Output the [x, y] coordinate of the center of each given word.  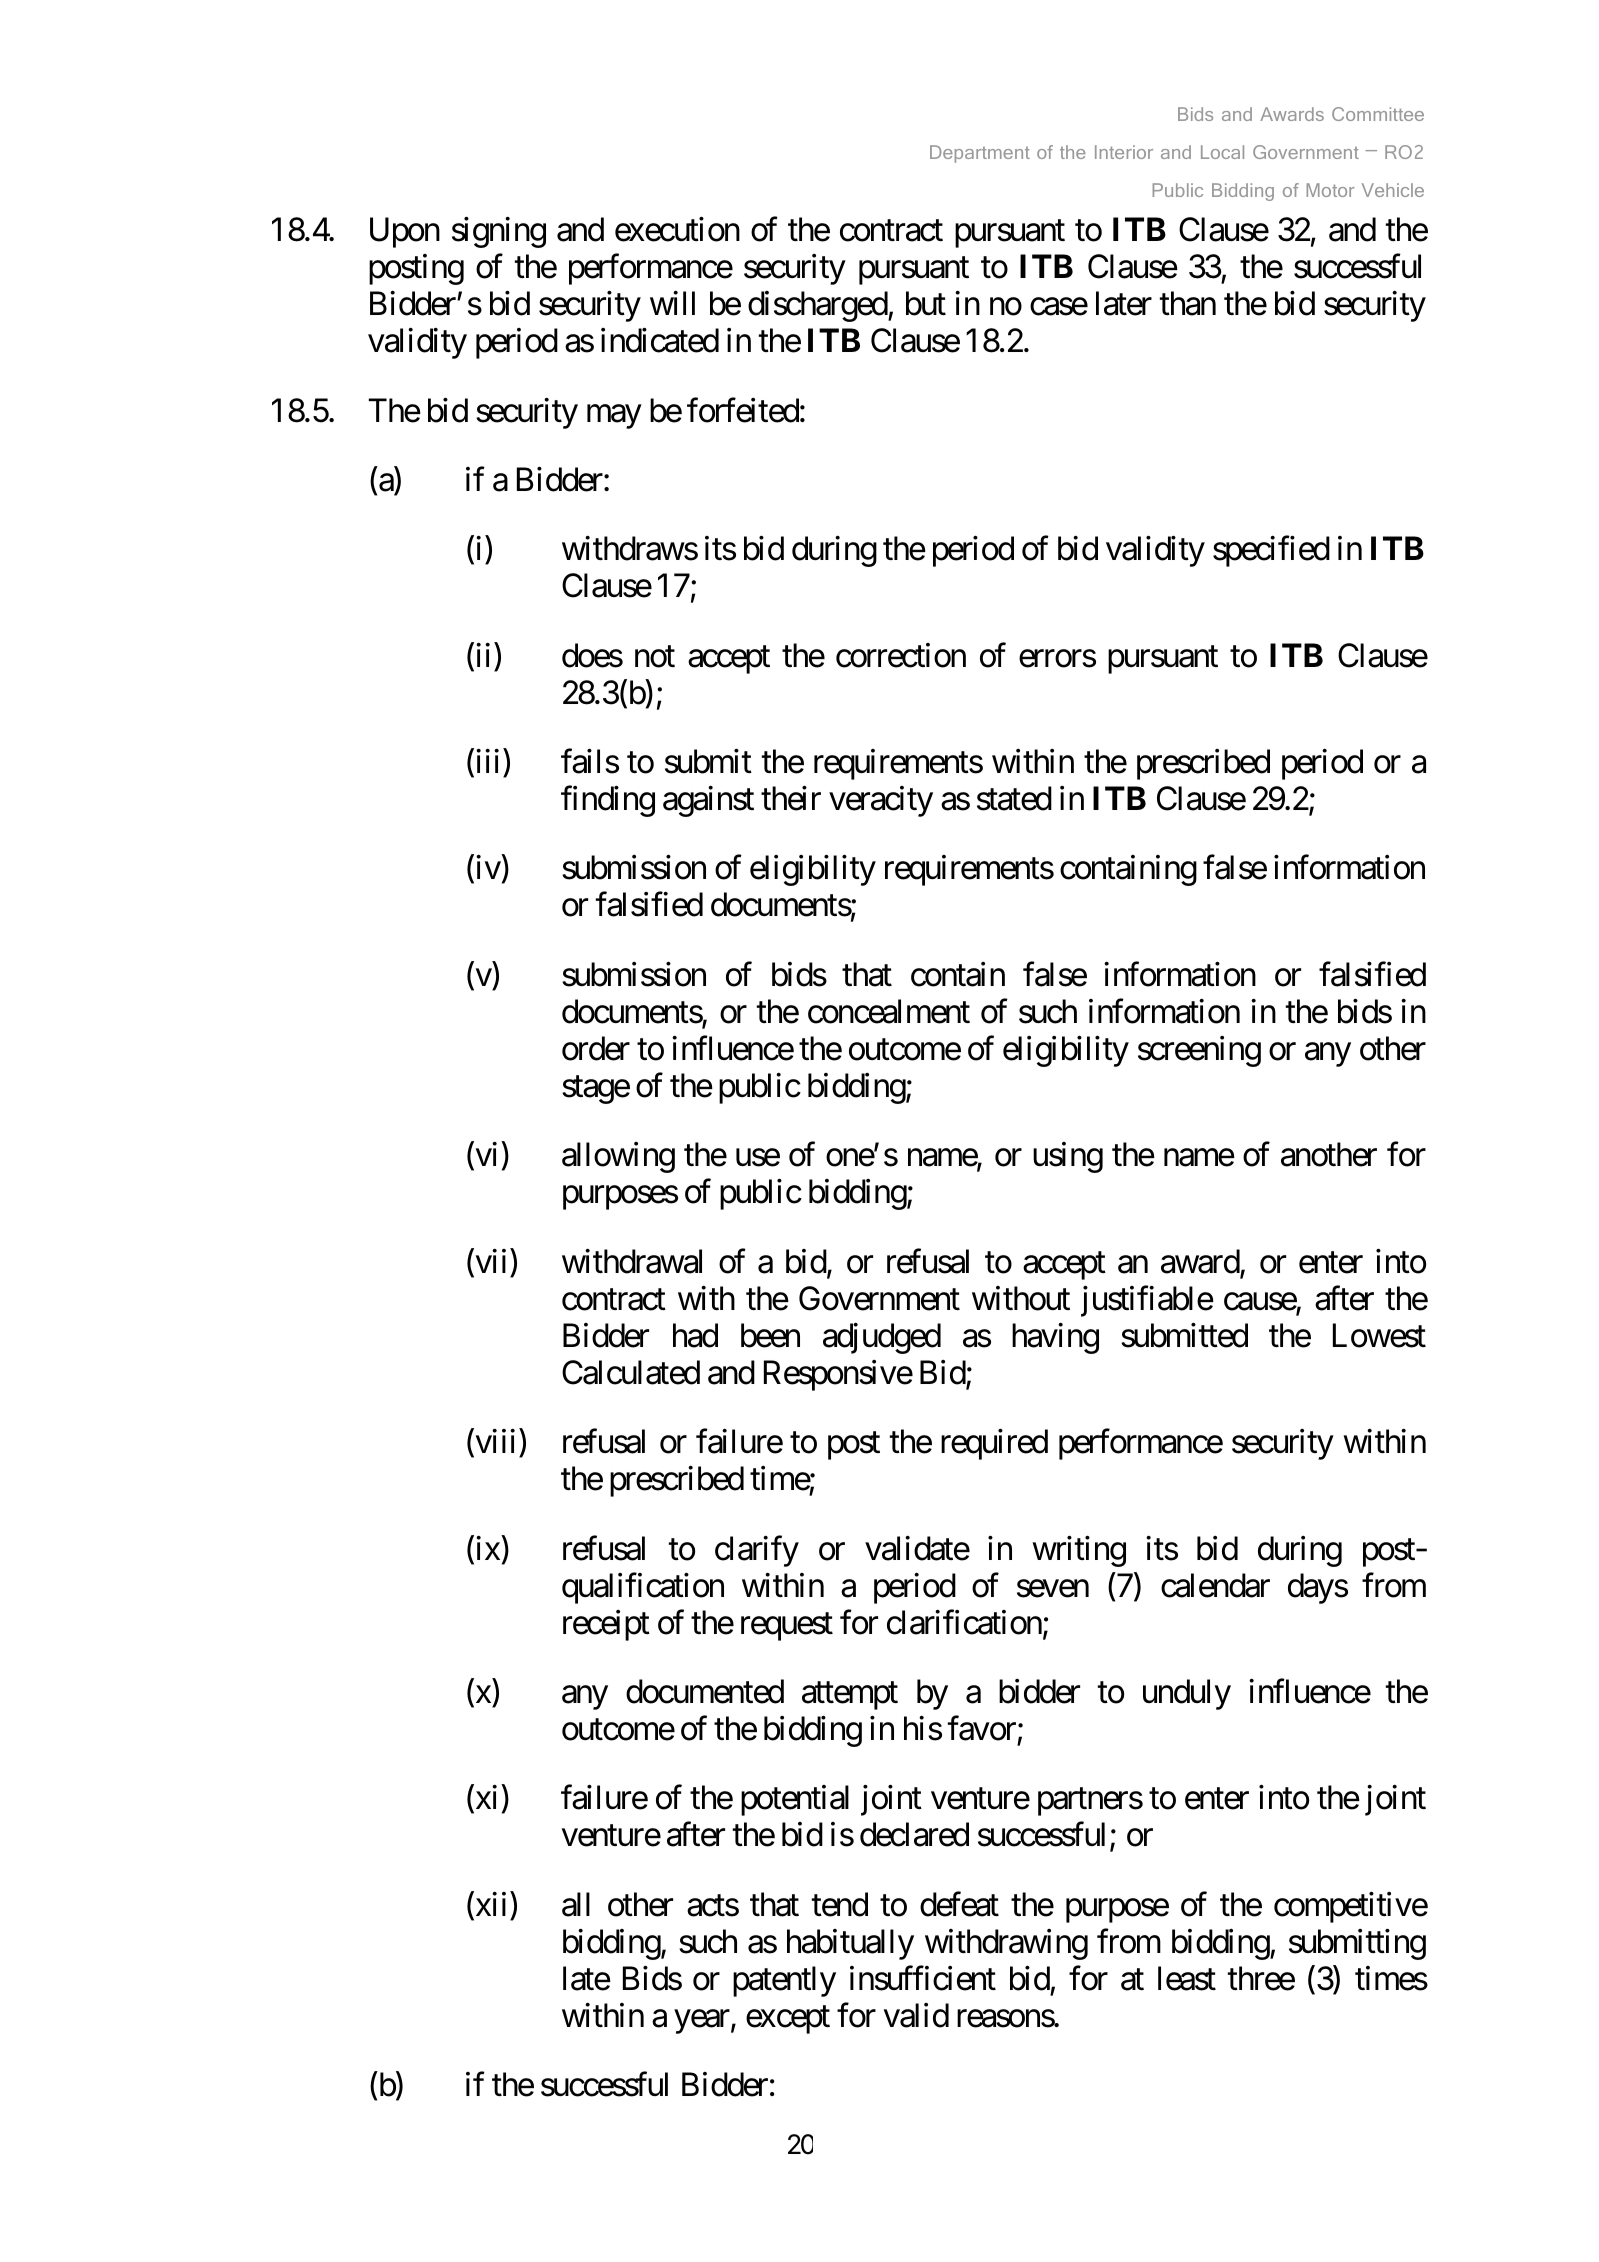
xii [489, 1905]
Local [1222, 152]
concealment [889, 1011]
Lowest [1379, 1336]
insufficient [923, 1978]
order [596, 1048]
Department [980, 154]
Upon [405, 233]
